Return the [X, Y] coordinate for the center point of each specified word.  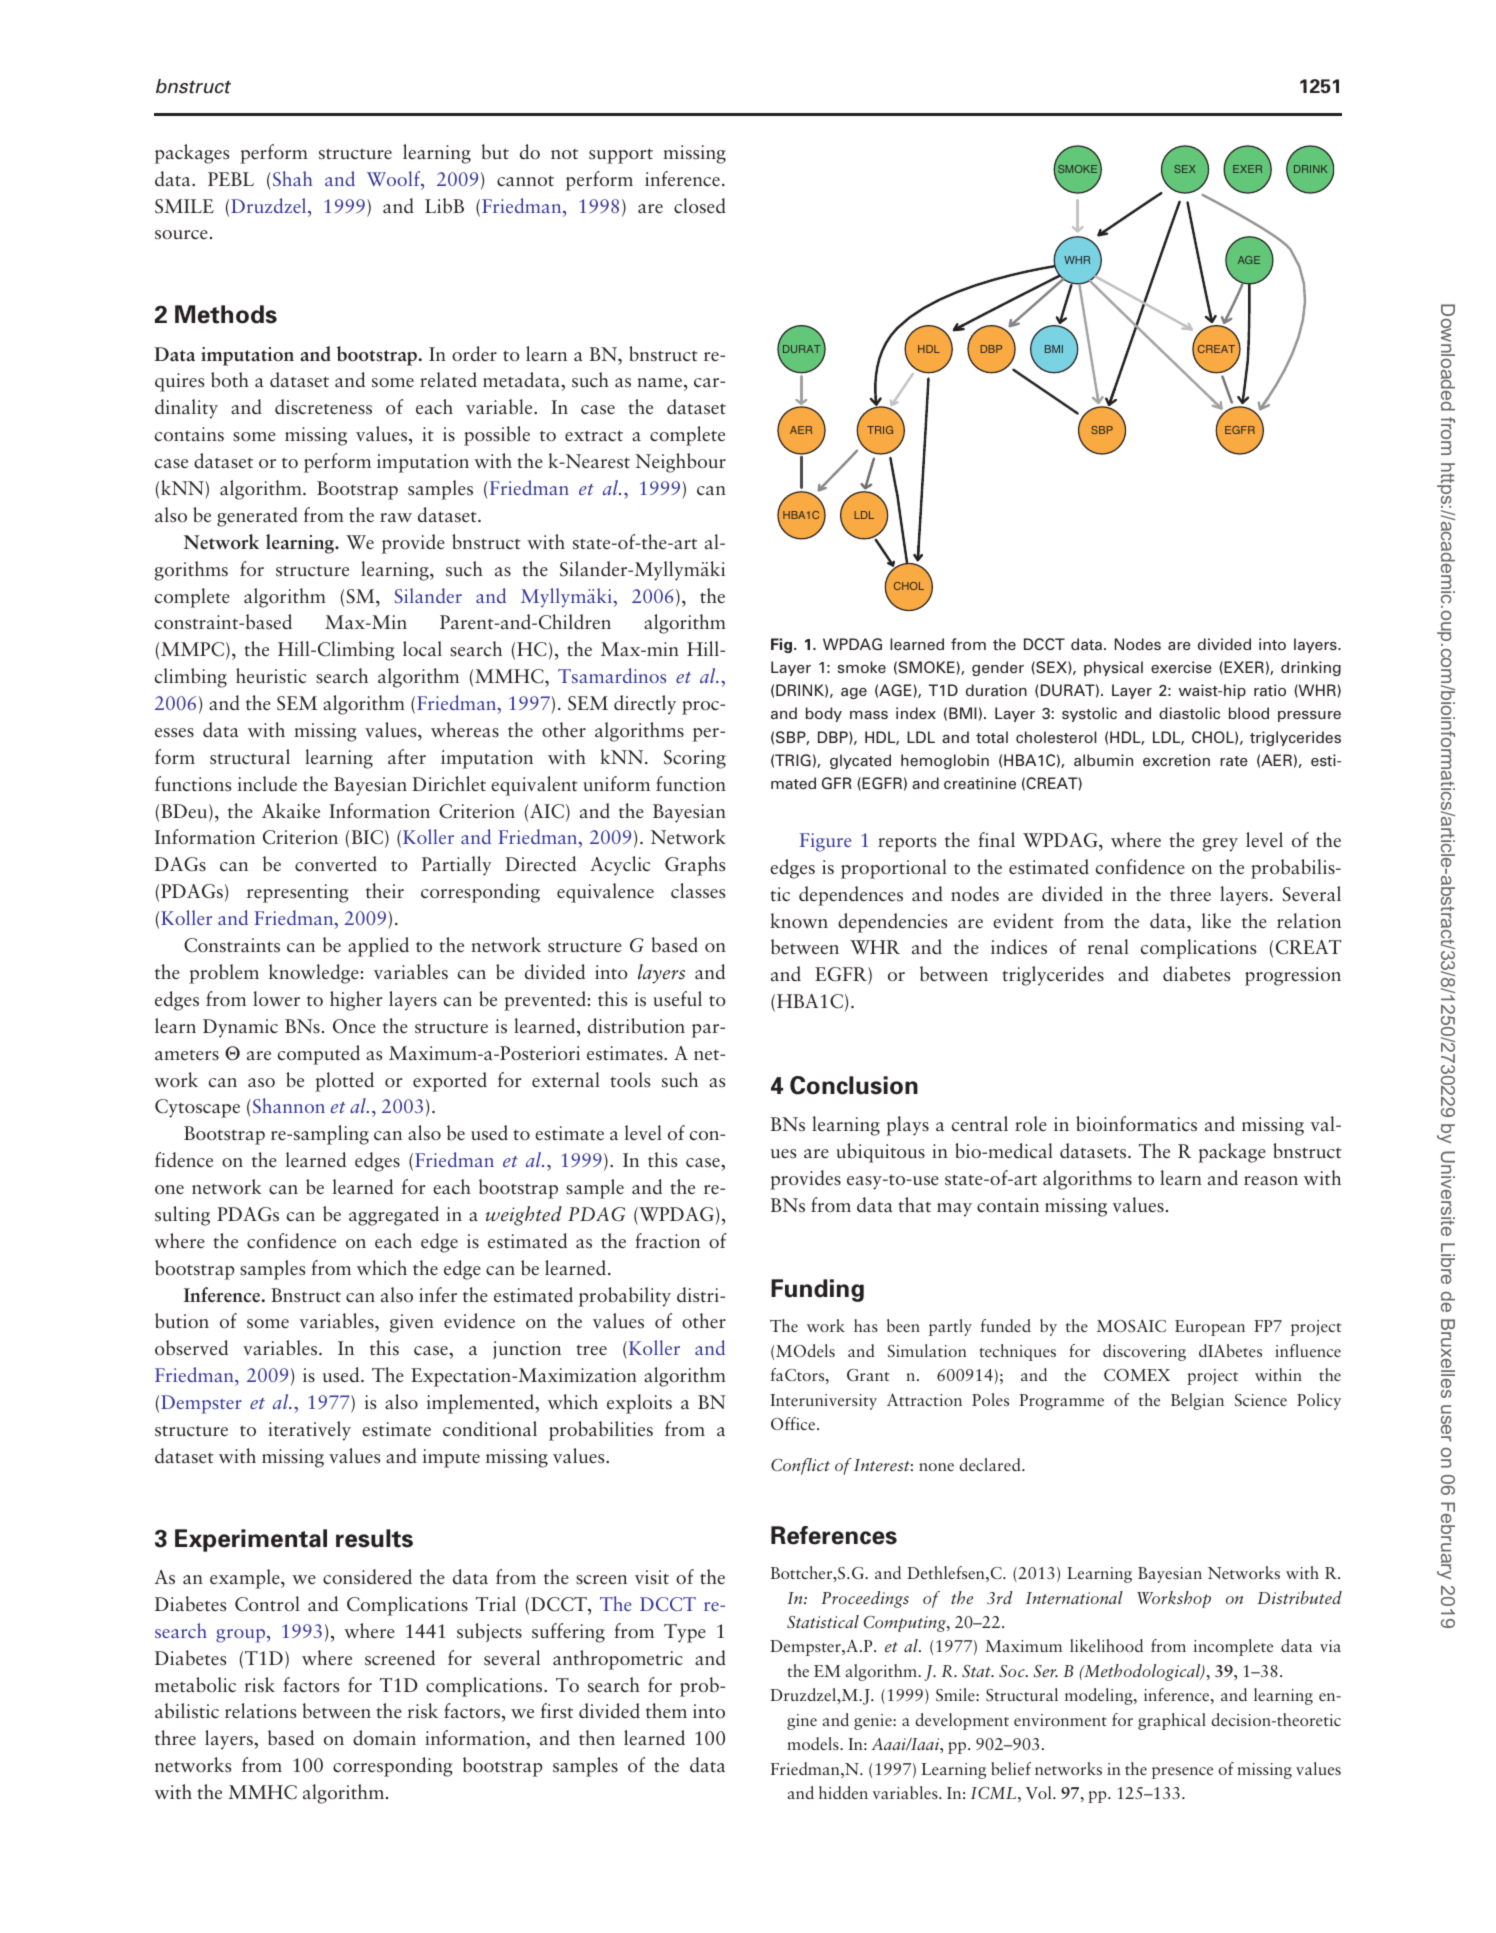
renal [1108, 946]
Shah [291, 178]
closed [700, 206]
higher [356, 1001]
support [621, 156]
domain [384, 1738]
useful [677, 999]
